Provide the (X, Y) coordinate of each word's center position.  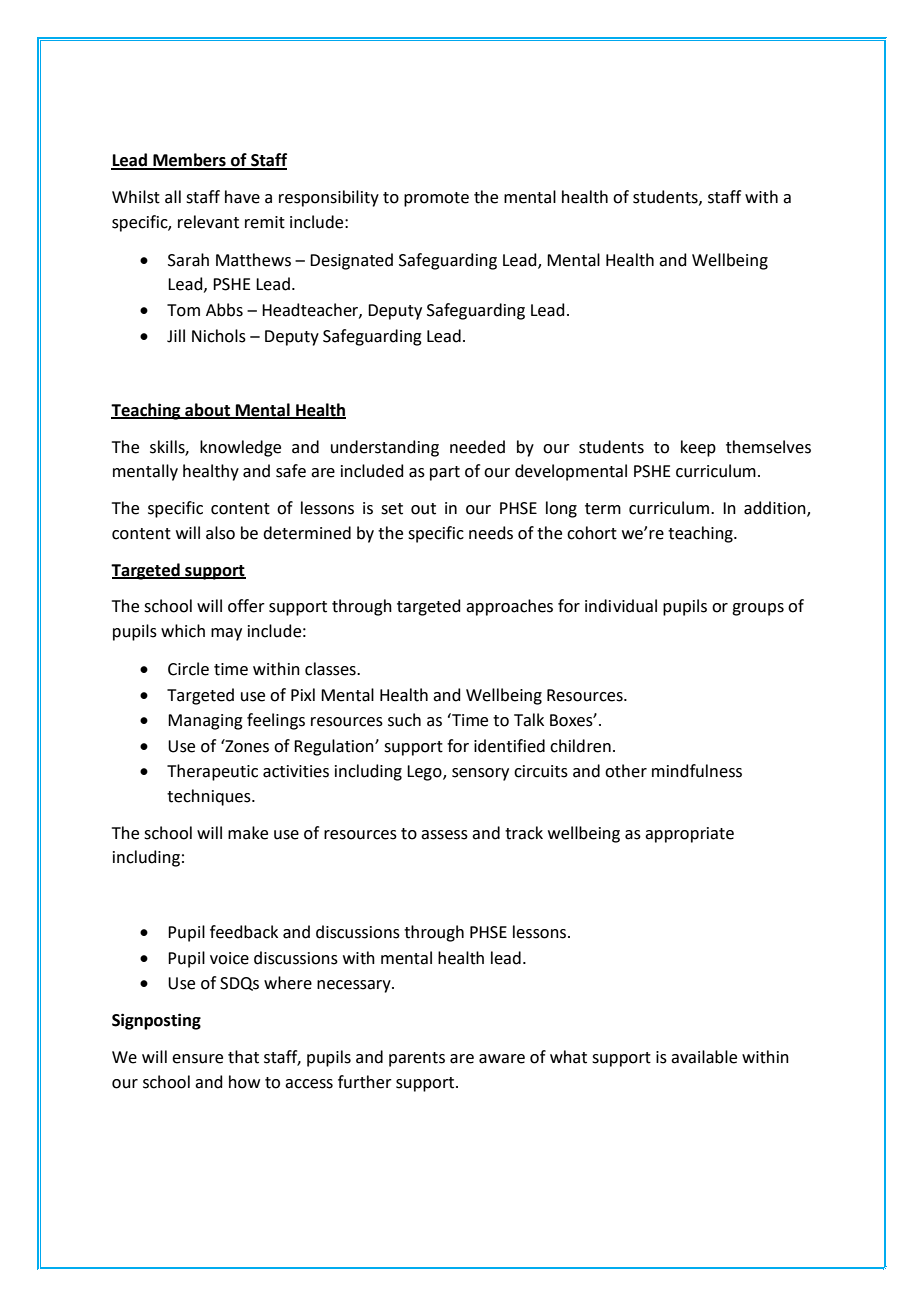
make (248, 833)
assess (444, 835)
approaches (509, 607)
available (704, 1057)
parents (417, 1059)
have (242, 197)
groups (758, 609)
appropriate (689, 835)
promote (436, 199)
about (207, 410)
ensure (197, 1059)
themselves (768, 447)
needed (477, 447)
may (226, 634)
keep (698, 448)
